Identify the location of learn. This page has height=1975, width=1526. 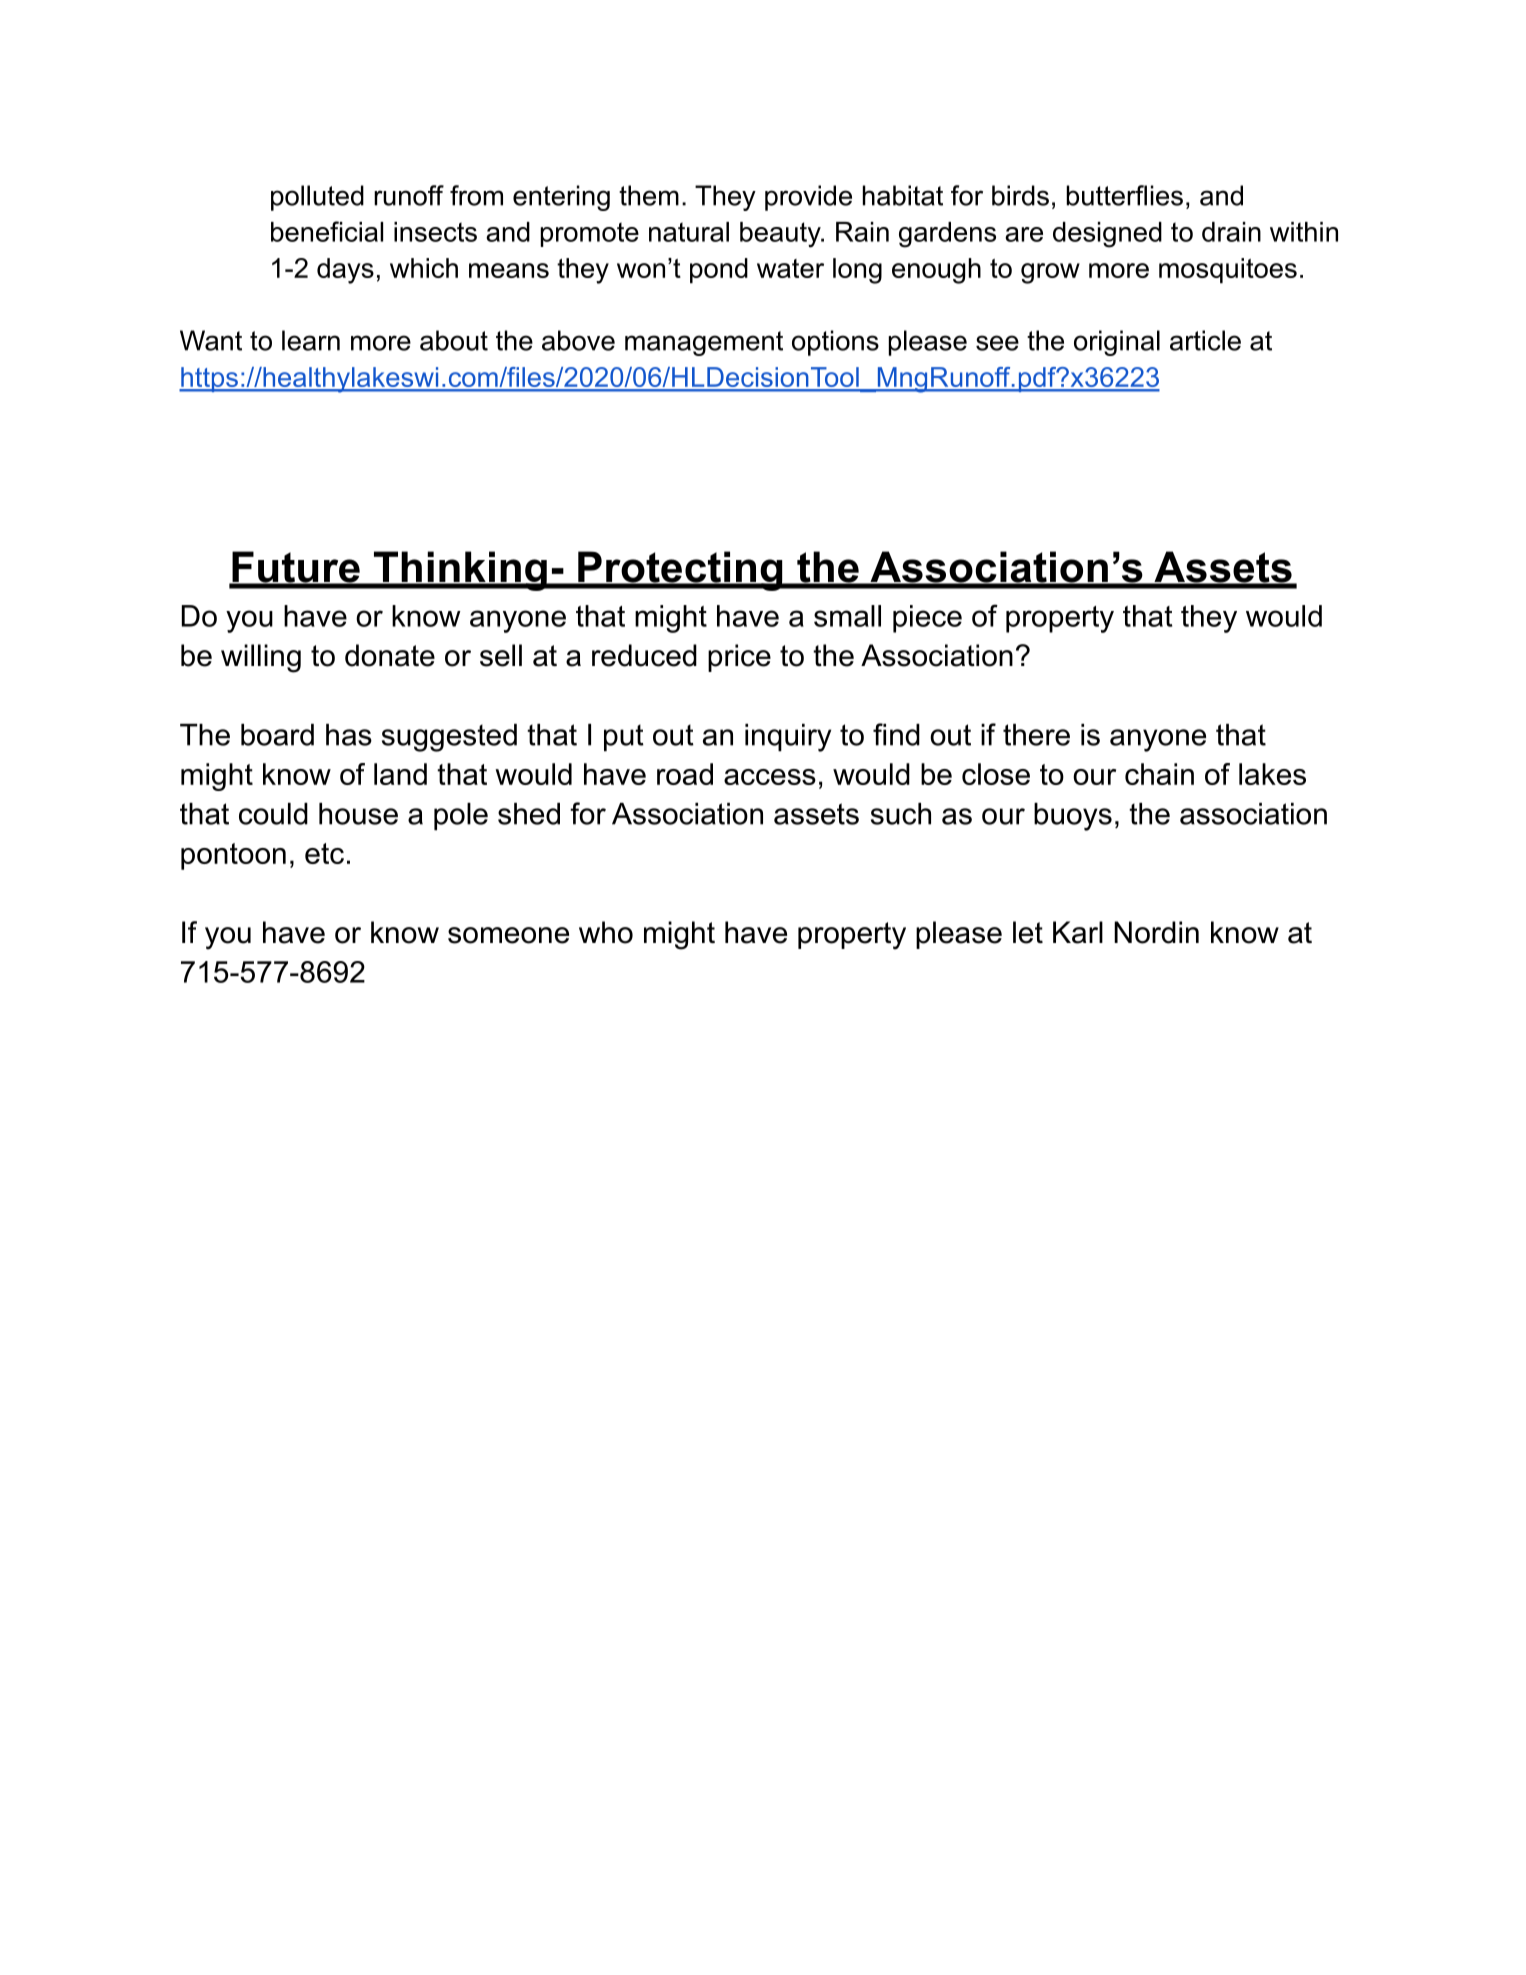
(311, 340).
